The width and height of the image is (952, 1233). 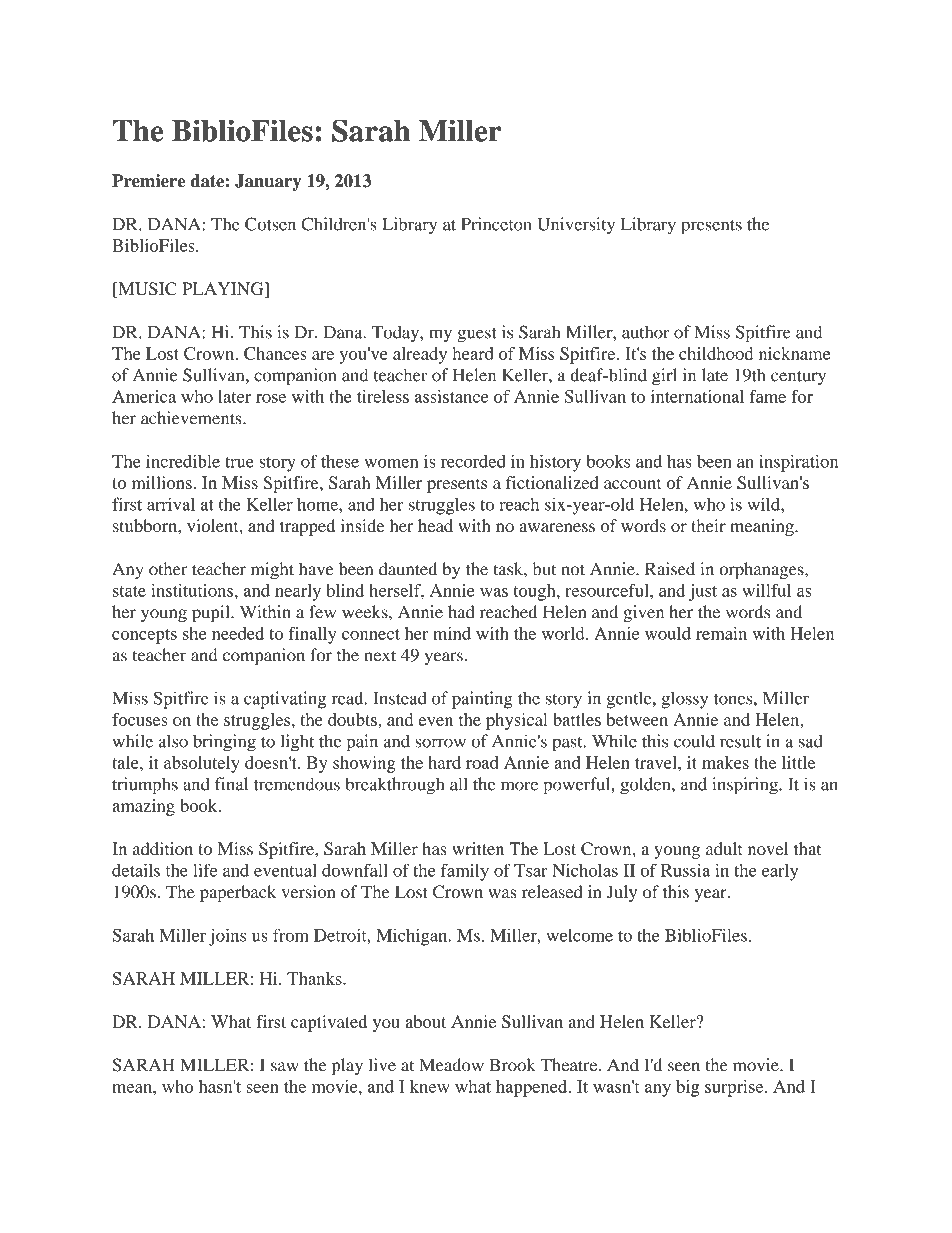 I want to click on recorded, so click(x=473, y=461).
